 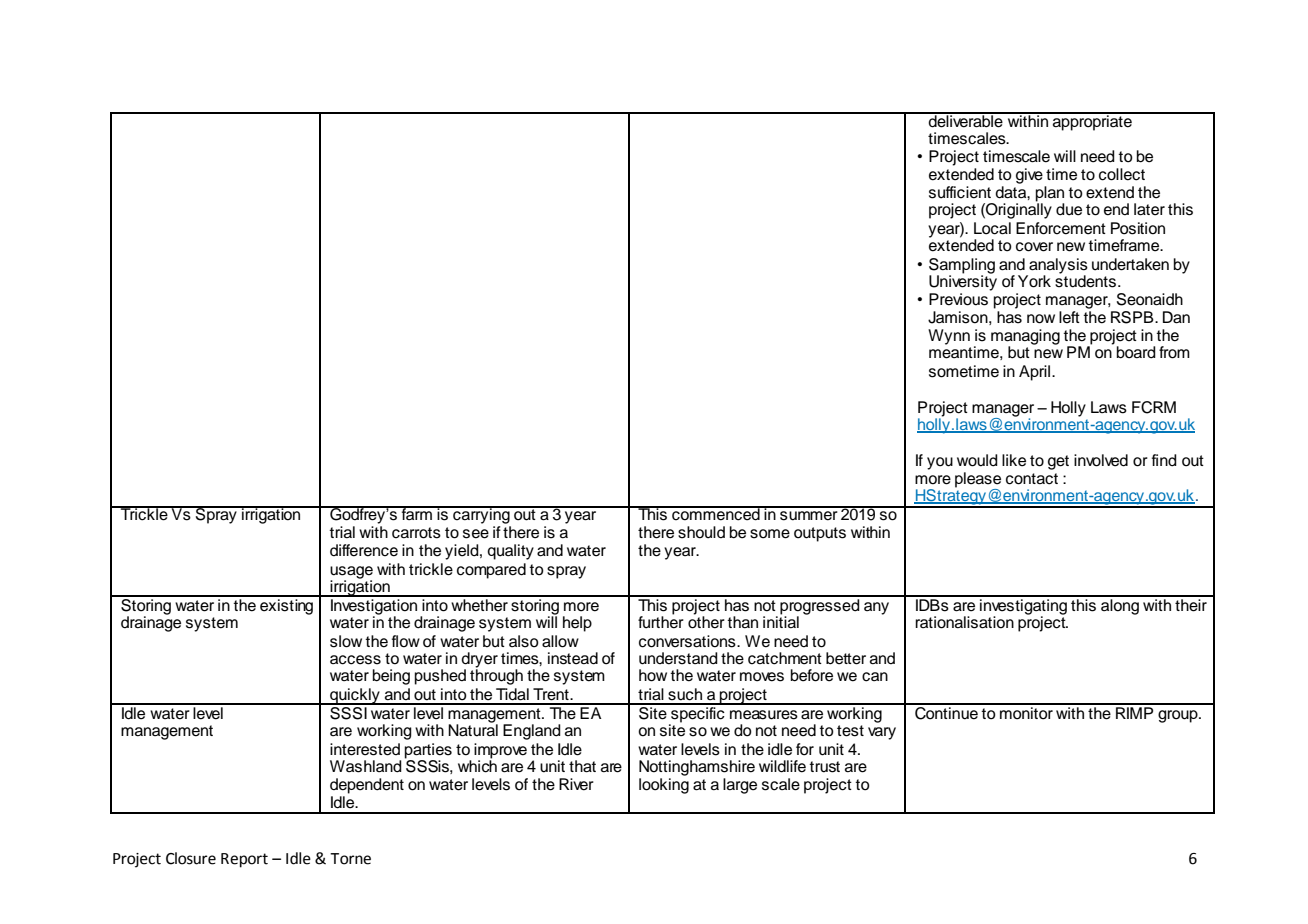 What do you see at coordinates (824, 767) in the screenshot?
I see `trust` at bounding box center [824, 767].
